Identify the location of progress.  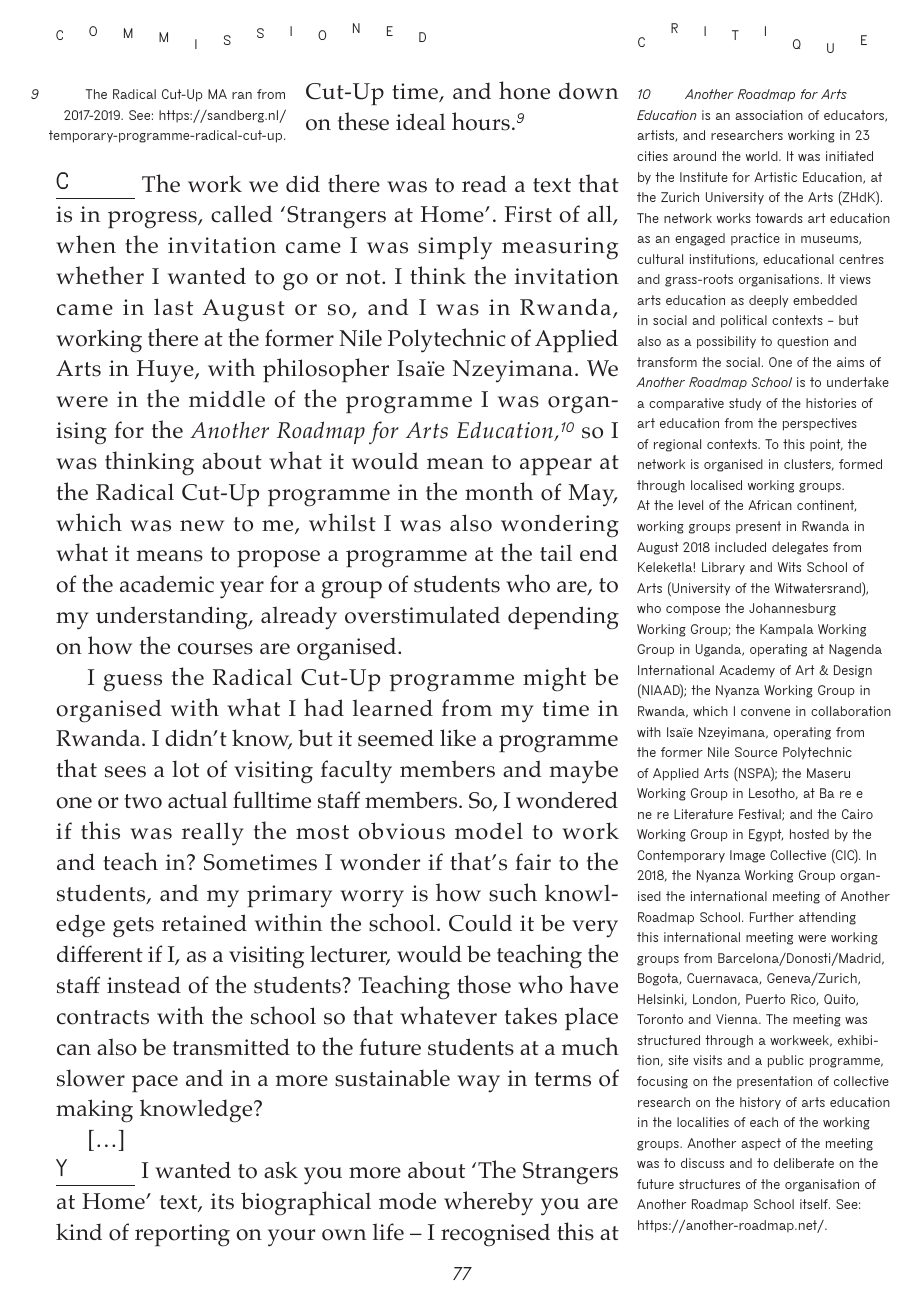
(153, 220).
